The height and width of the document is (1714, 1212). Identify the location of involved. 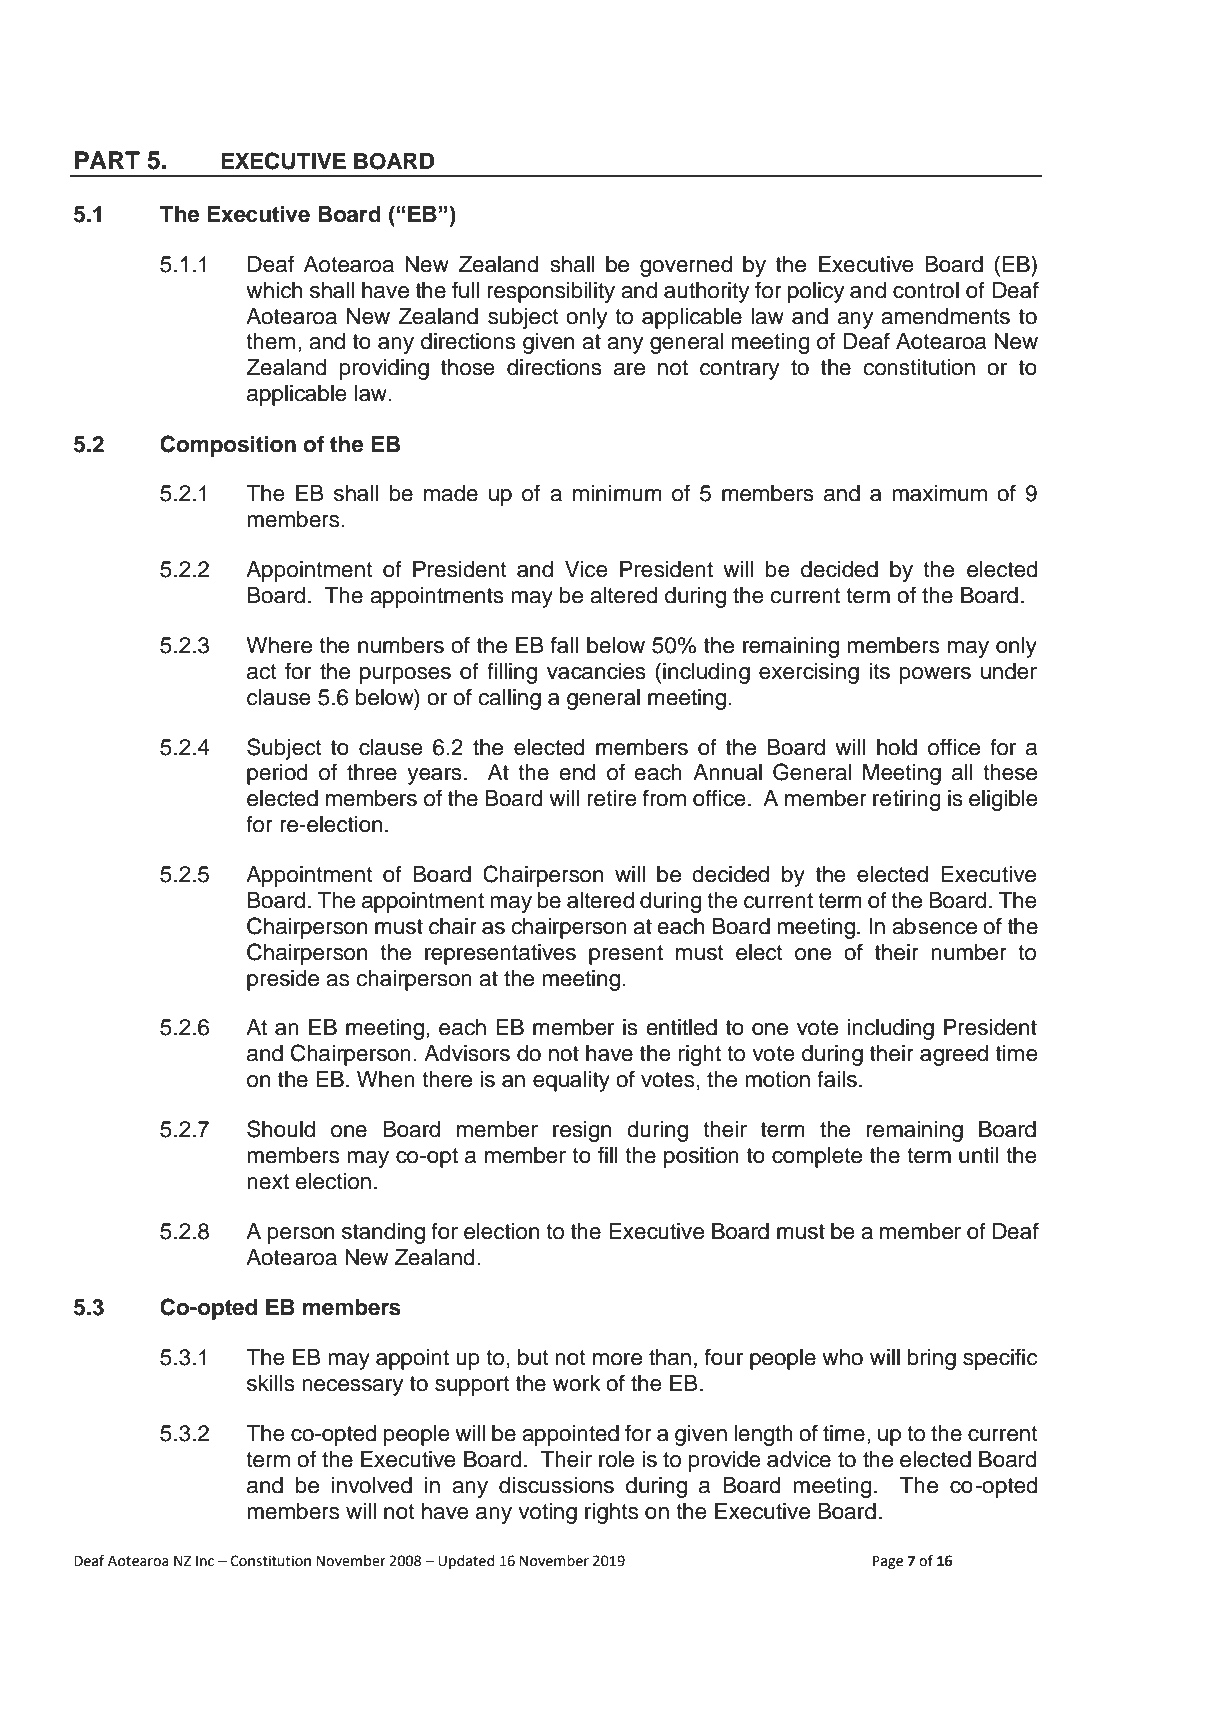
(372, 1485).
